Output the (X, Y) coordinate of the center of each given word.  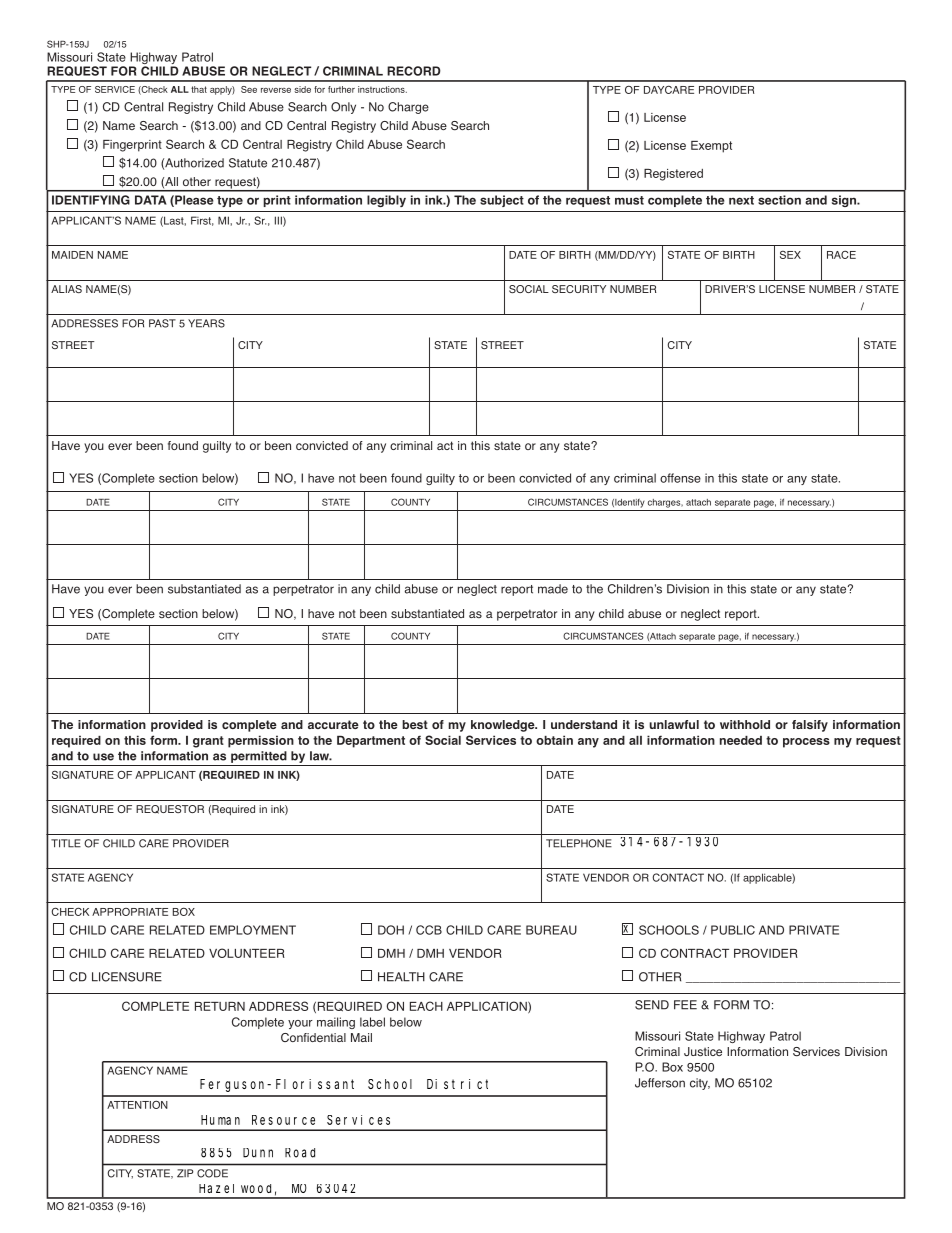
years (206, 323)
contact (678, 877)
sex (790, 255)
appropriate (130, 912)
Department (371, 742)
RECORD (414, 71)
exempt (711, 147)
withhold (745, 724)
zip (185, 1173)
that (199, 89)
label (372, 1022)
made (553, 589)
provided (177, 726)
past (162, 323)
